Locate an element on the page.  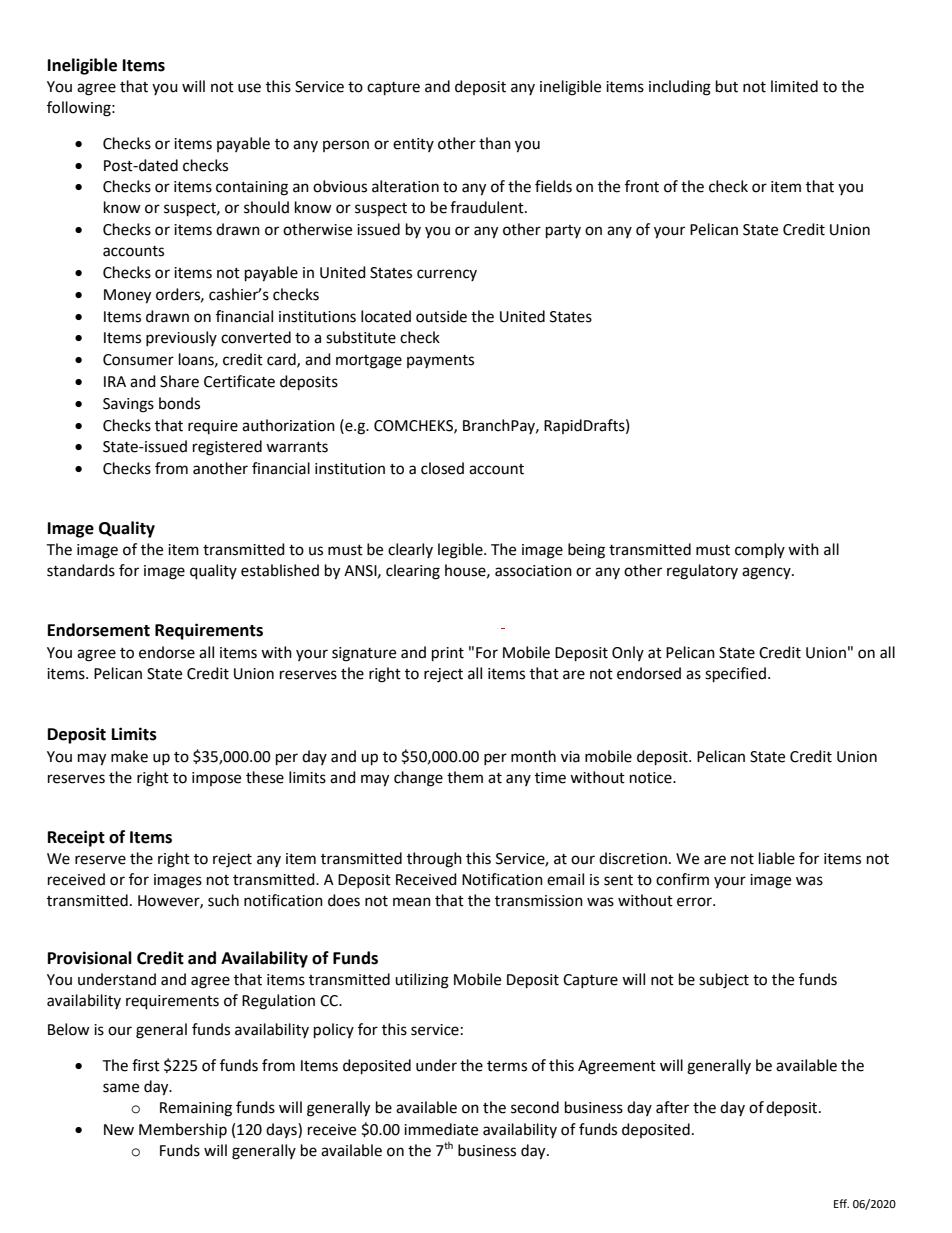
but is located at coordinates (727, 86).
